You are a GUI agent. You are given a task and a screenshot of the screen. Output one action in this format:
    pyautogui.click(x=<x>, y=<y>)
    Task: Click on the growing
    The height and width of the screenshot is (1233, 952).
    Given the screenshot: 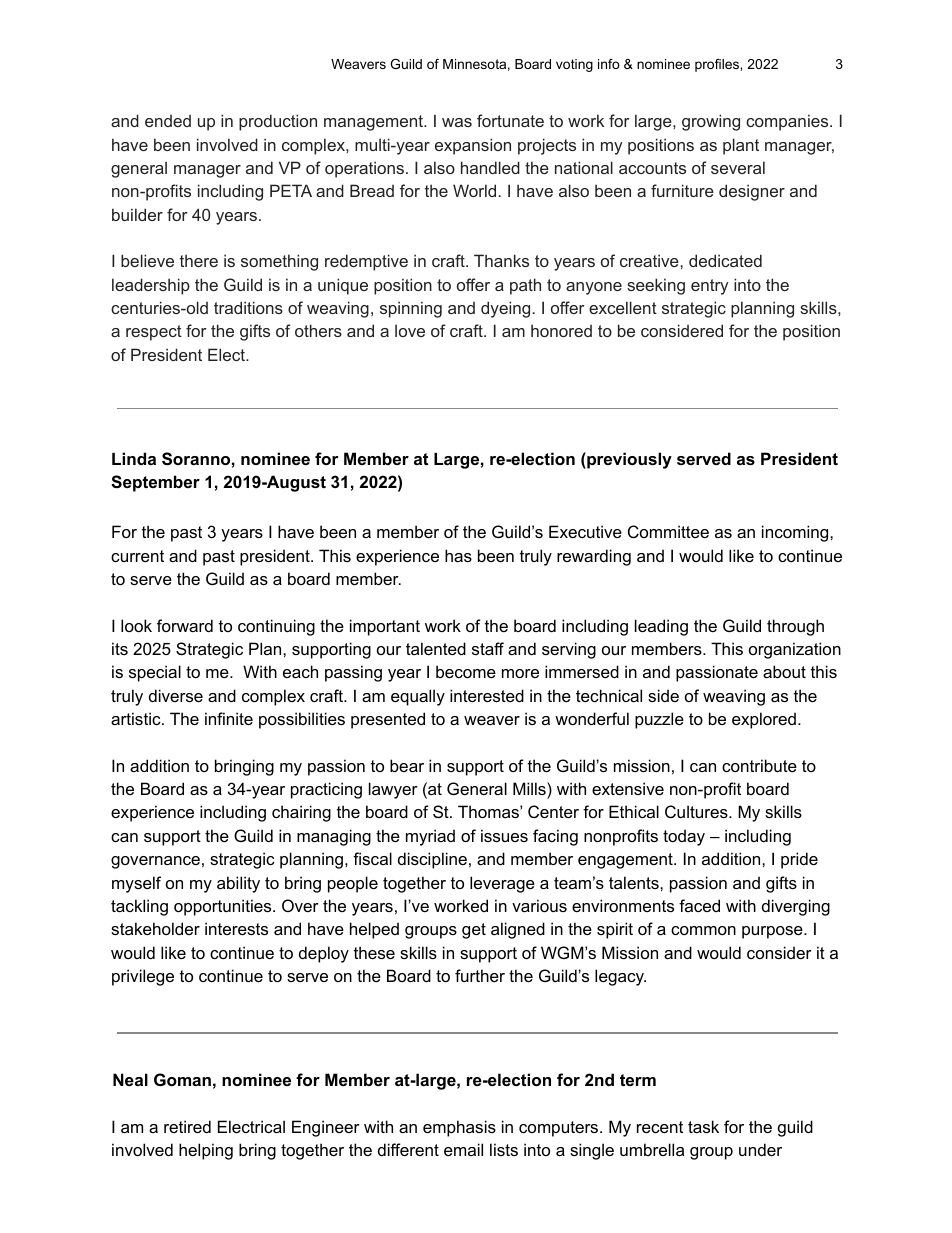 What is the action you would take?
    pyautogui.click(x=711, y=122)
